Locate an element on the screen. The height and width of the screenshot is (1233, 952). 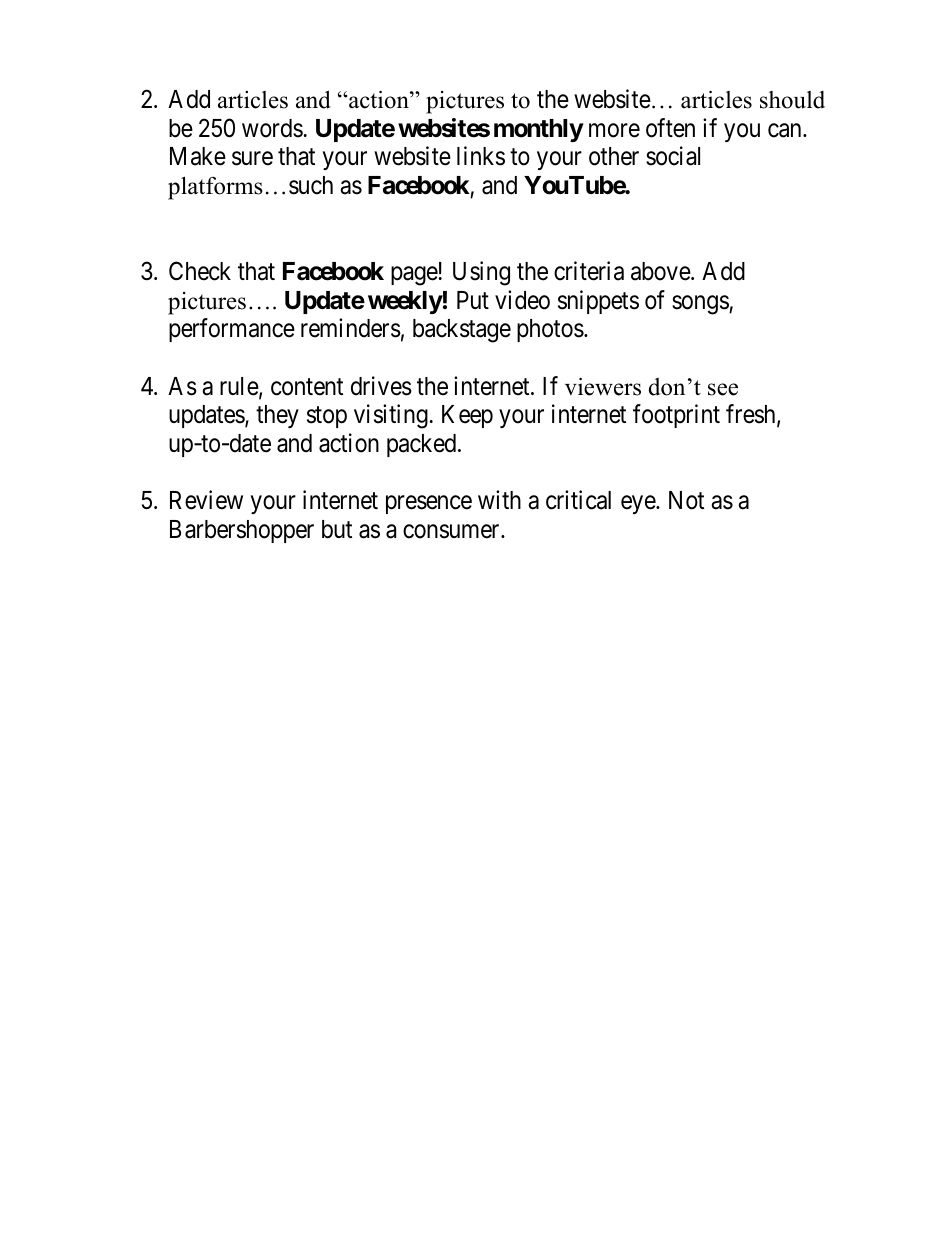
Put is located at coordinates (473, 300).
